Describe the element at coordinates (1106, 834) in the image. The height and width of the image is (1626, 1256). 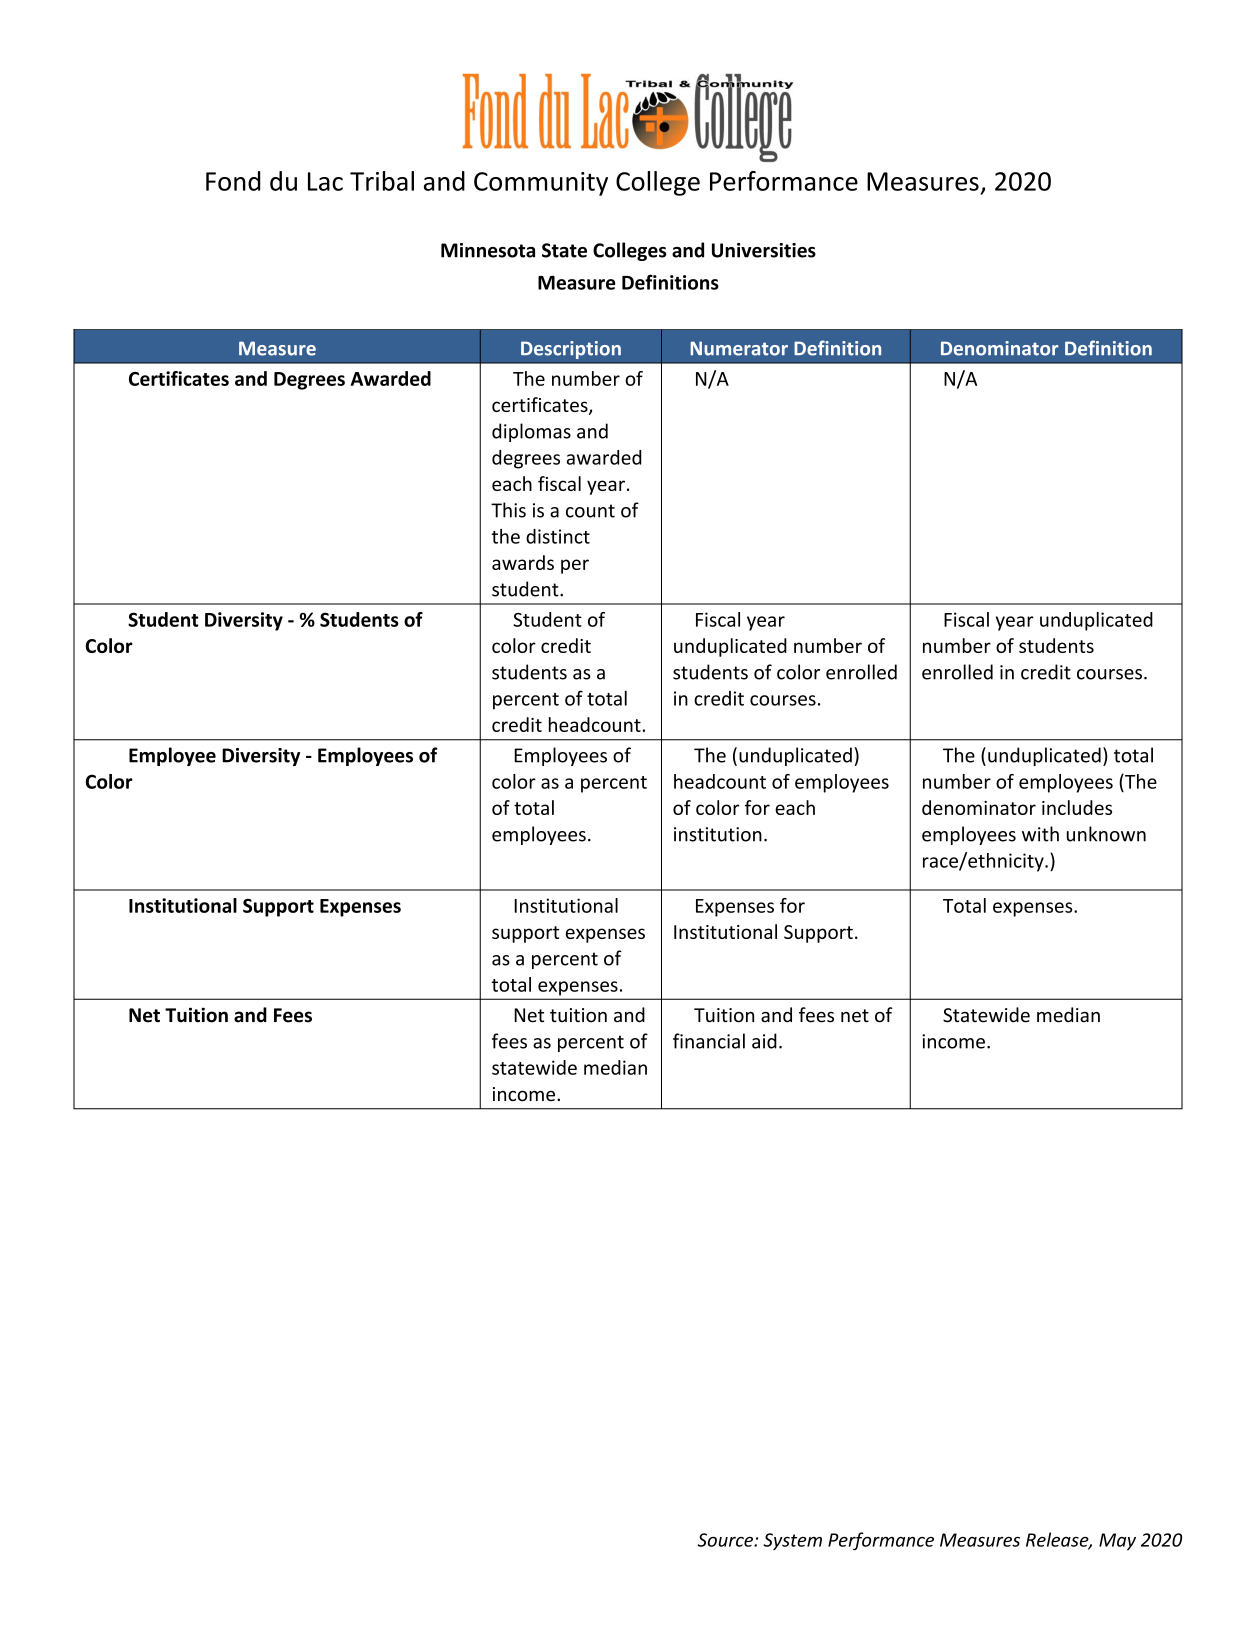
I see `unknown` at that location.
